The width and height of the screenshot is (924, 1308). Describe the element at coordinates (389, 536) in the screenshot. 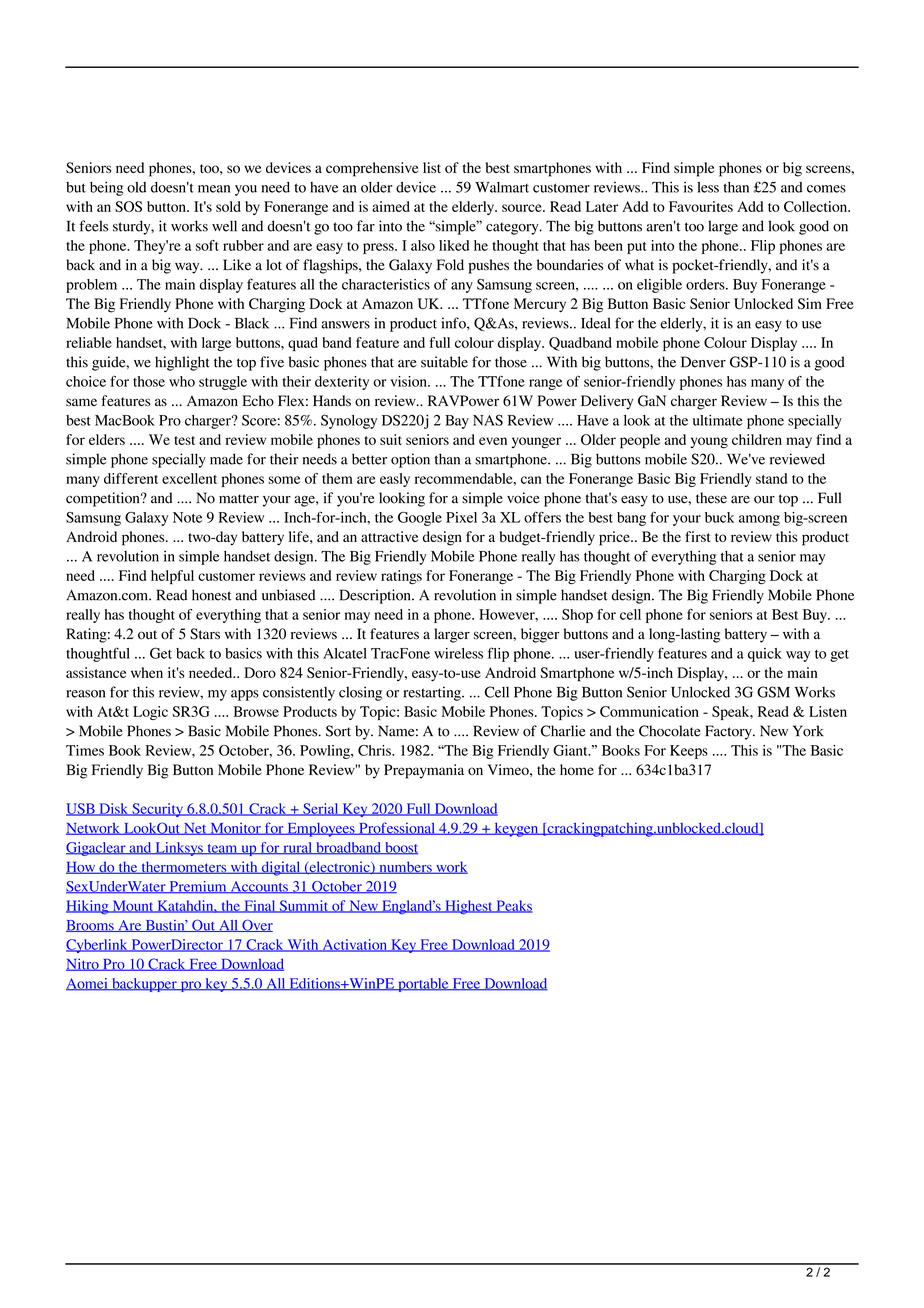

I see `attractive` at that location.
